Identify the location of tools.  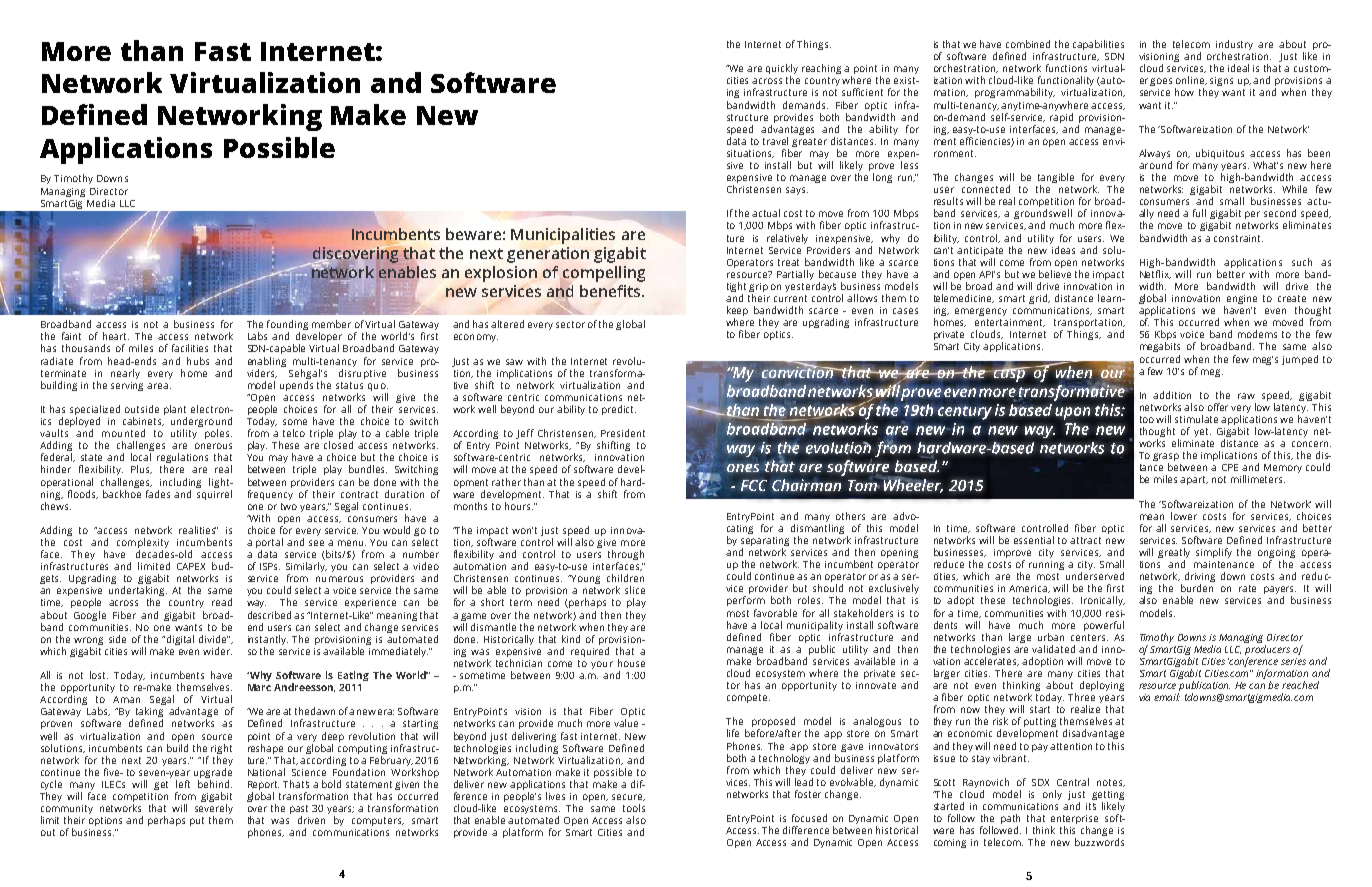
(634, 808).
